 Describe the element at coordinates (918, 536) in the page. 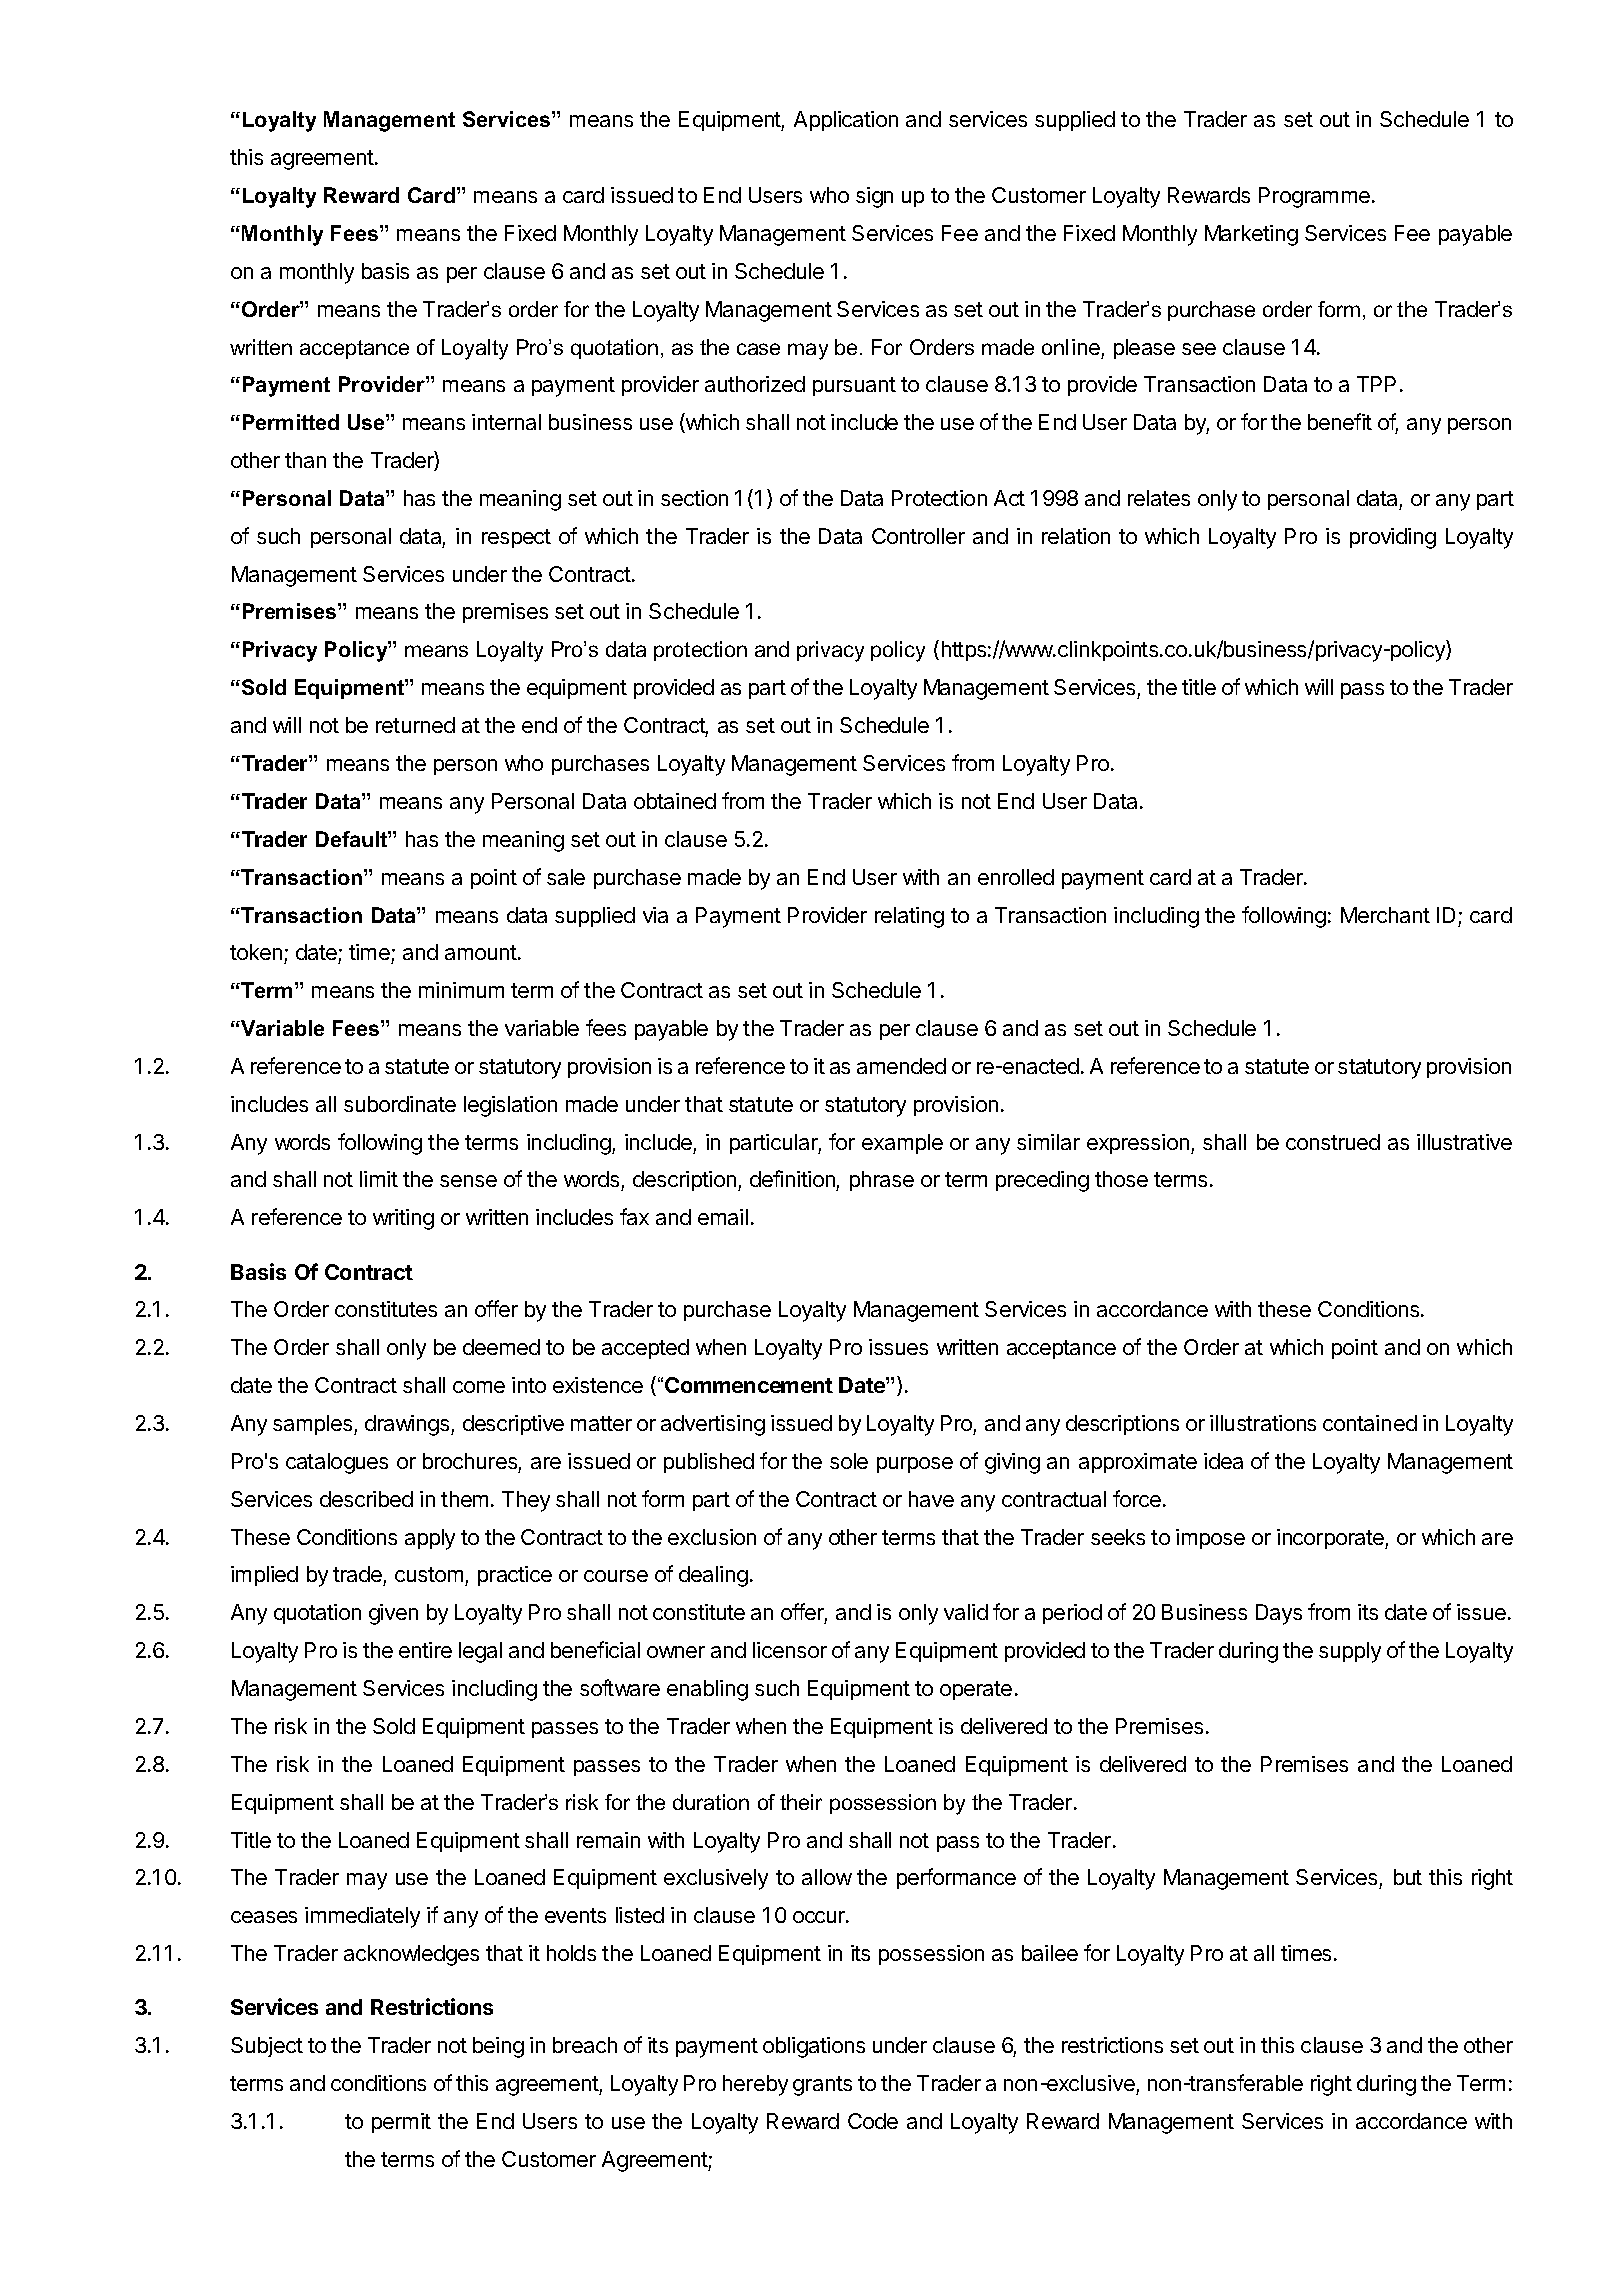

I see `Controller` at that location.
